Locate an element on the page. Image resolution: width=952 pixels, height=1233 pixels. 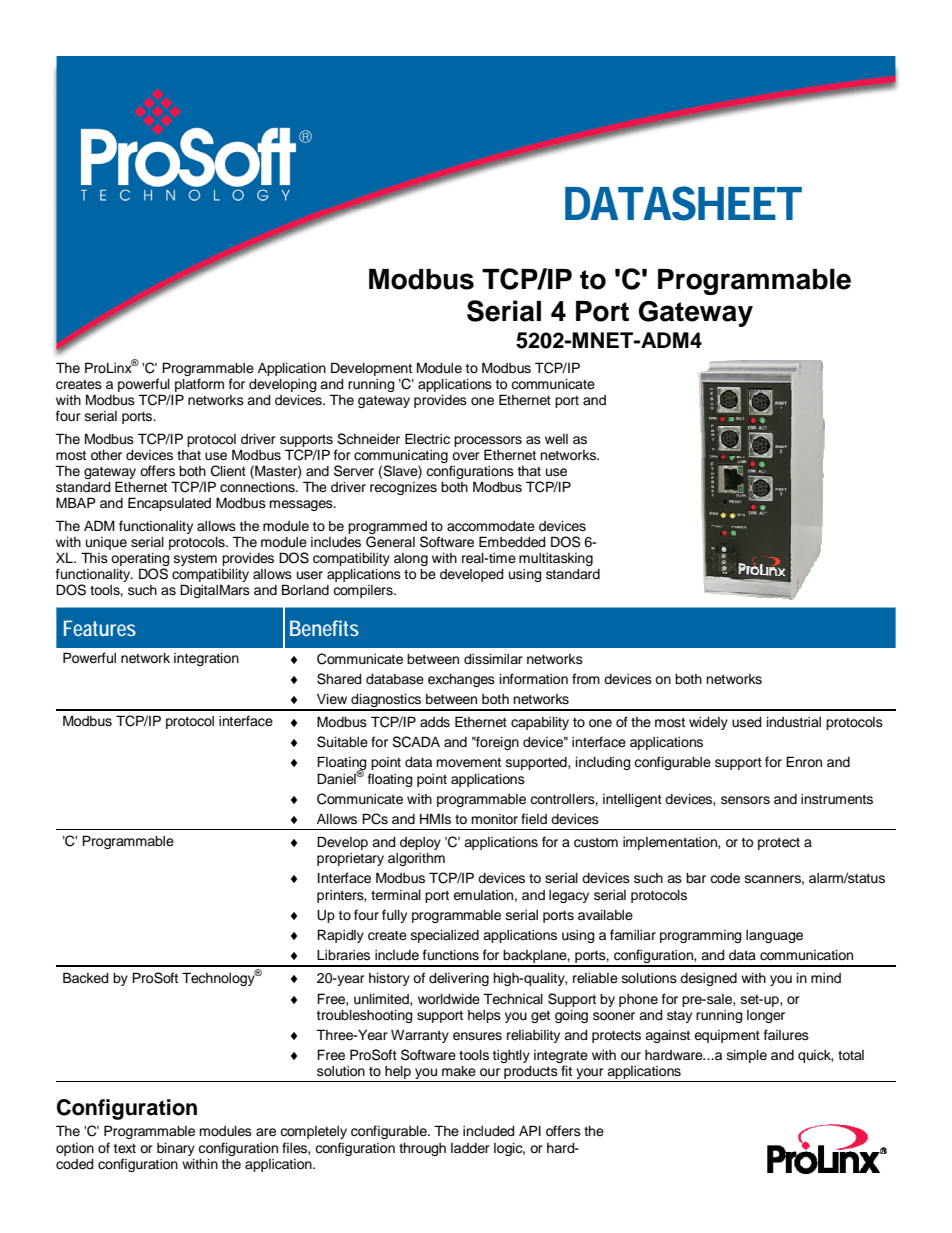
integration is located at coordinates (206, 659).
